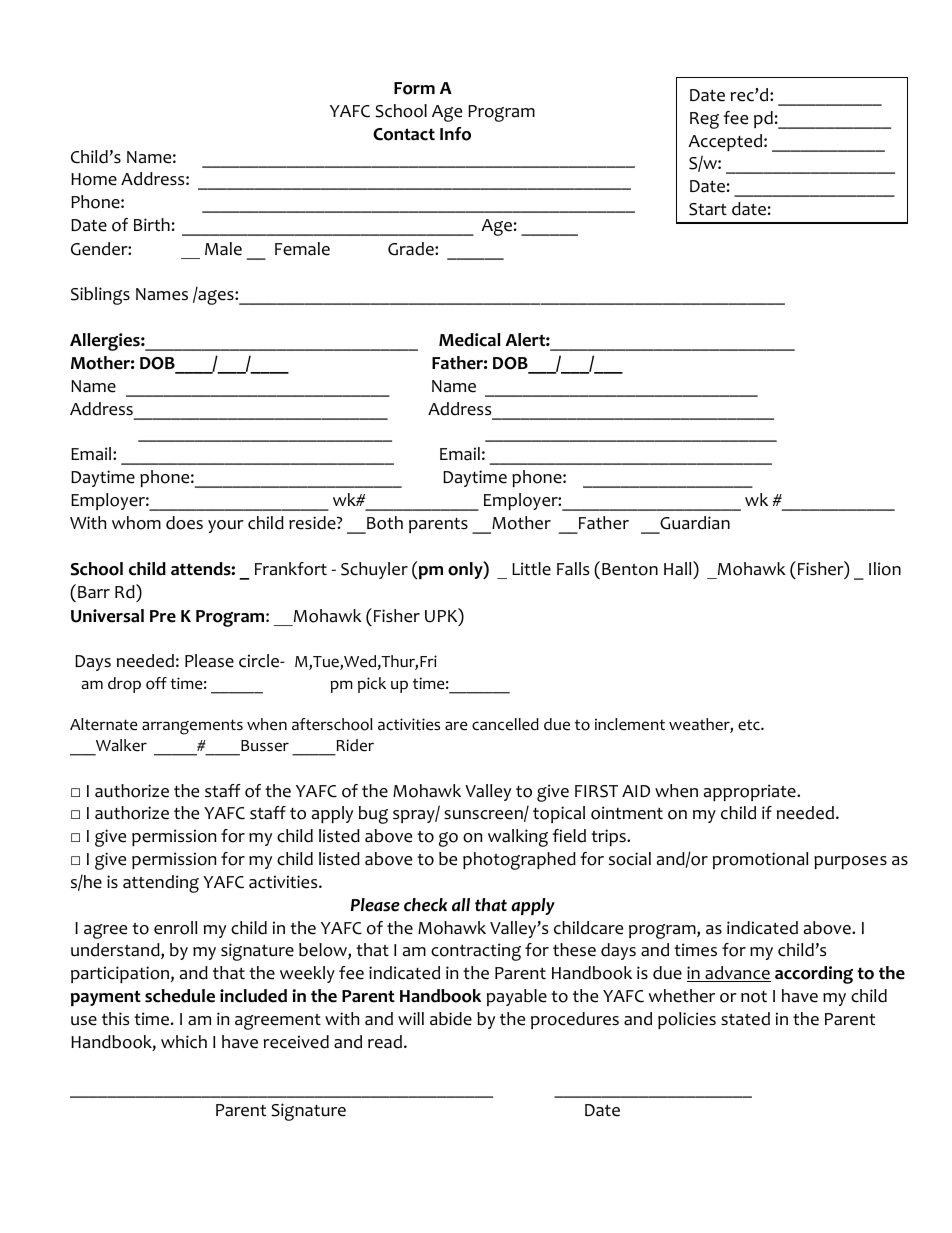  I want to click on Start, so click(708, 209).
